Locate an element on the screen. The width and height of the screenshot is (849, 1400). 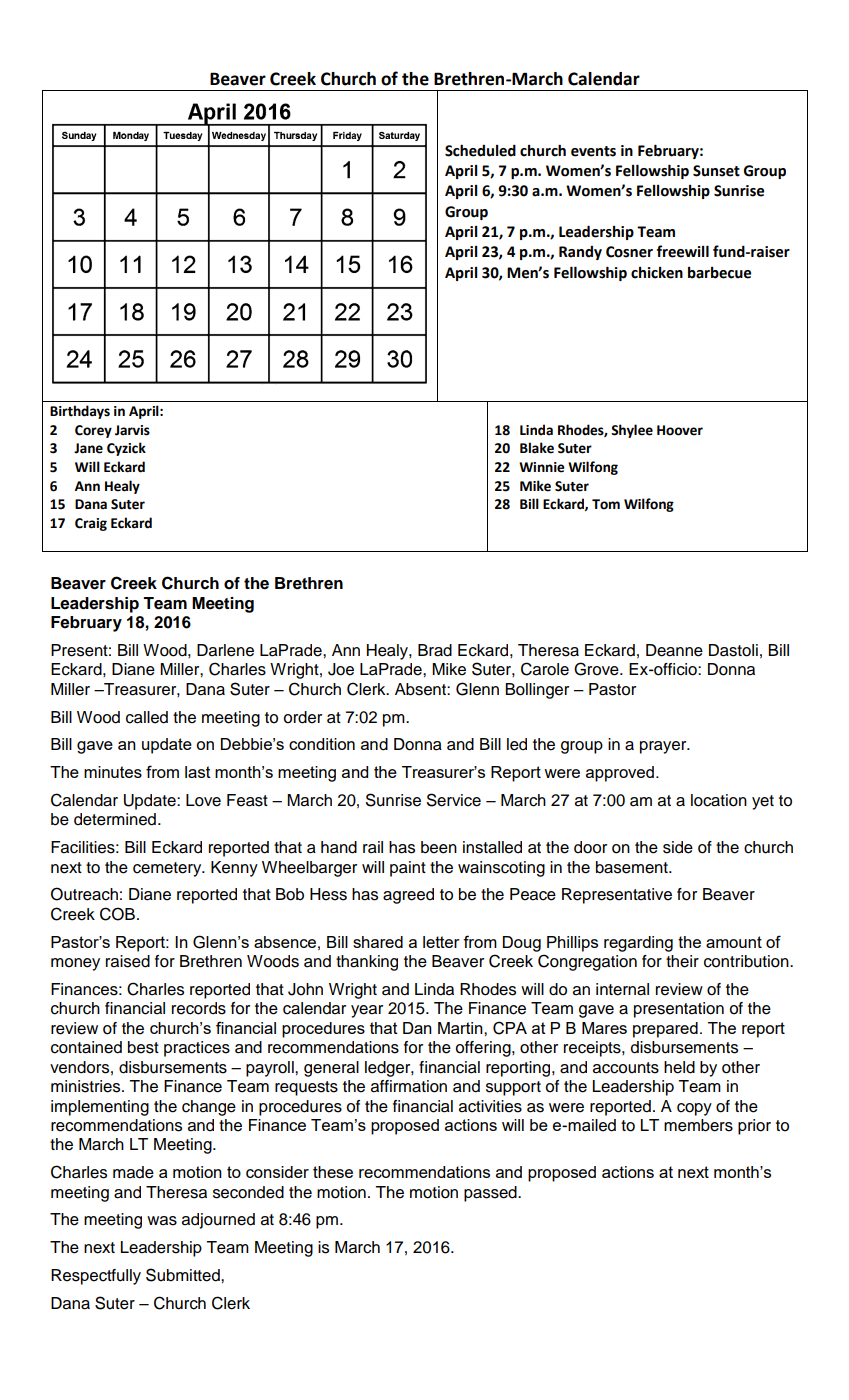
was is located at coordinates (162, 1221).
